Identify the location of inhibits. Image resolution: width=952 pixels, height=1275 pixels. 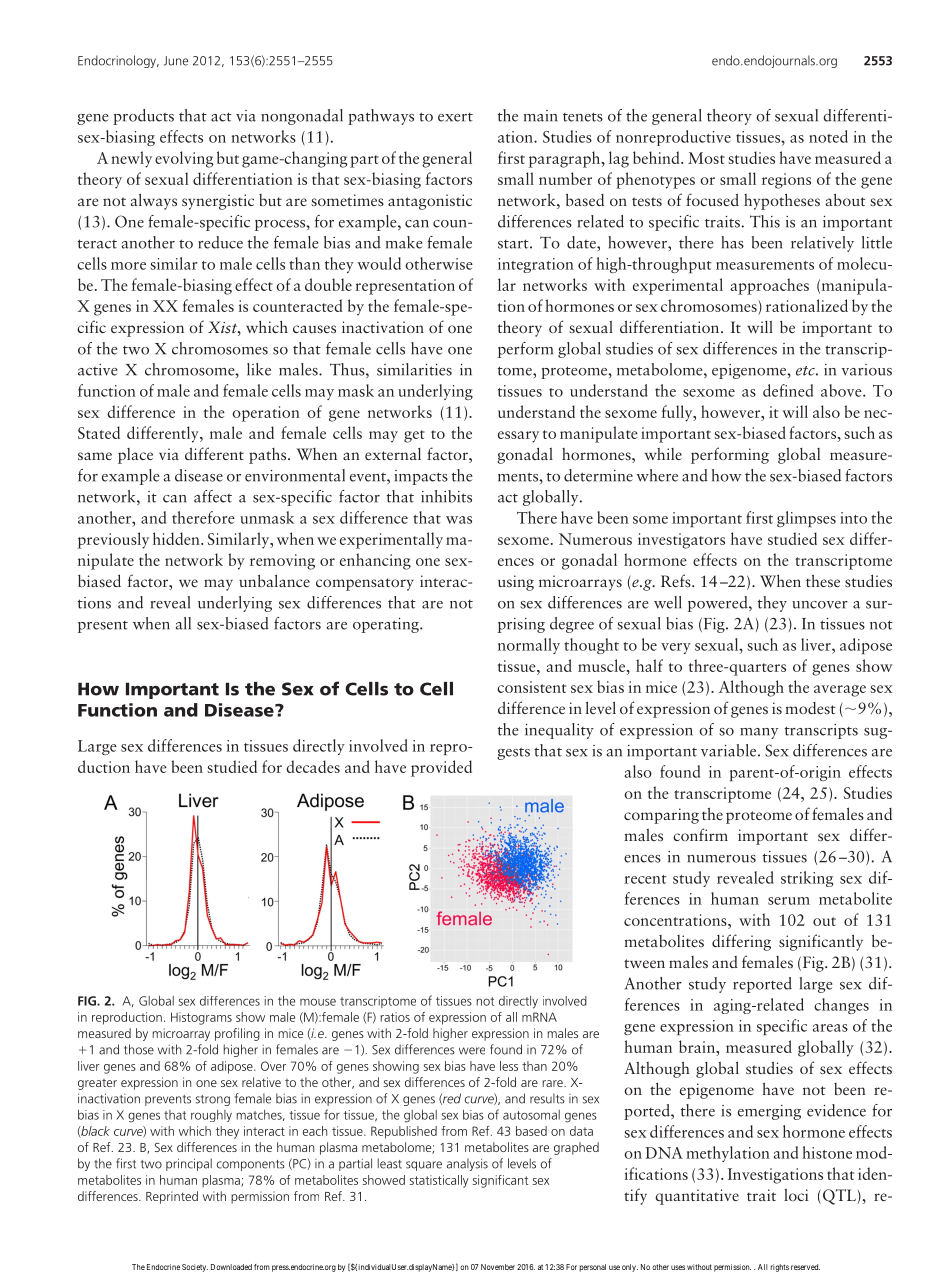
(446, 496).
